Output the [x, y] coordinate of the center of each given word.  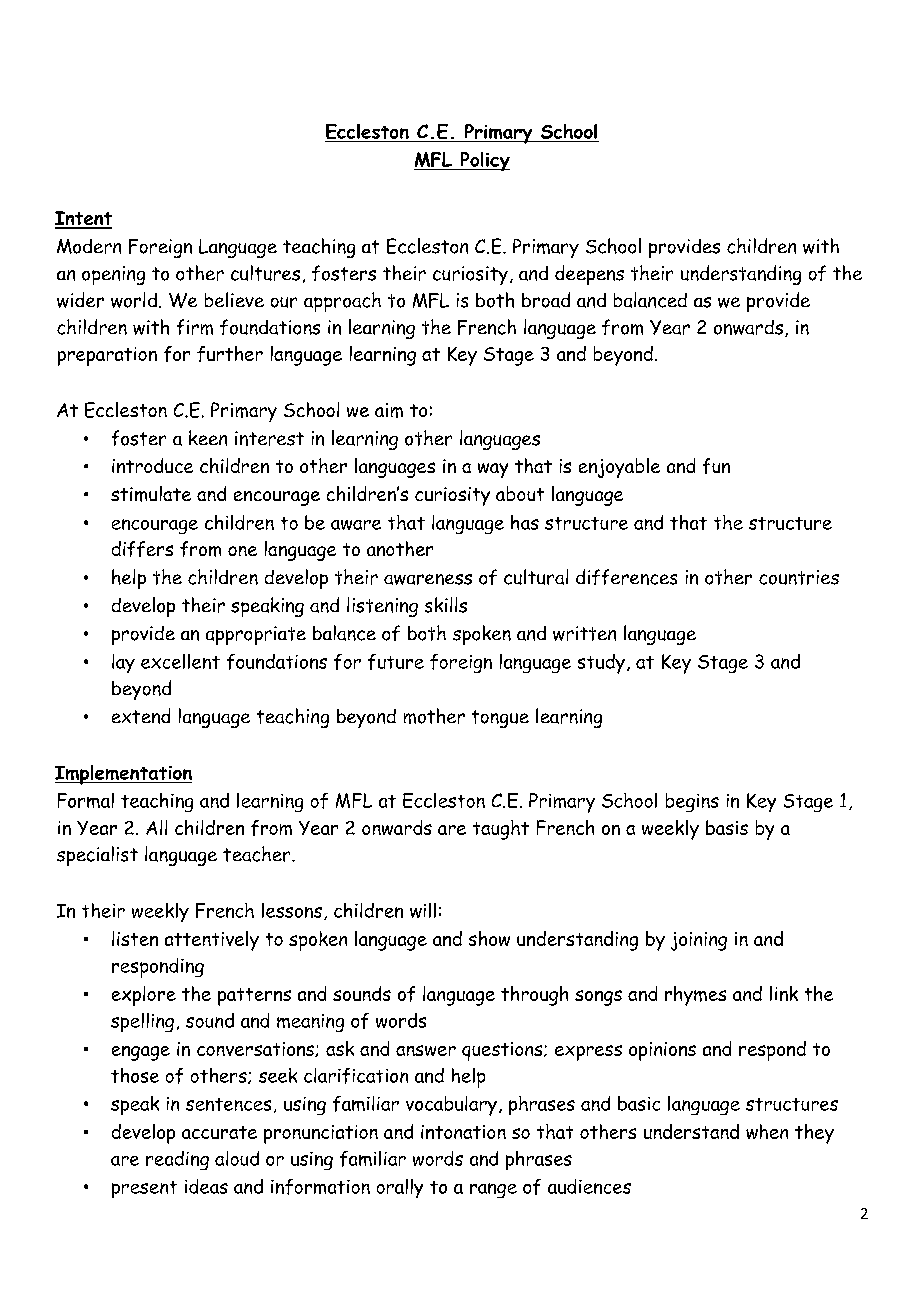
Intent [83, 219]
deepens [589, 275]
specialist [97, 856]
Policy [484, 161]
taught [501, 830]
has [525, 522]
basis [727, 827]
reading [177, 1160]
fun [716, 466]
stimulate [151, 494]
